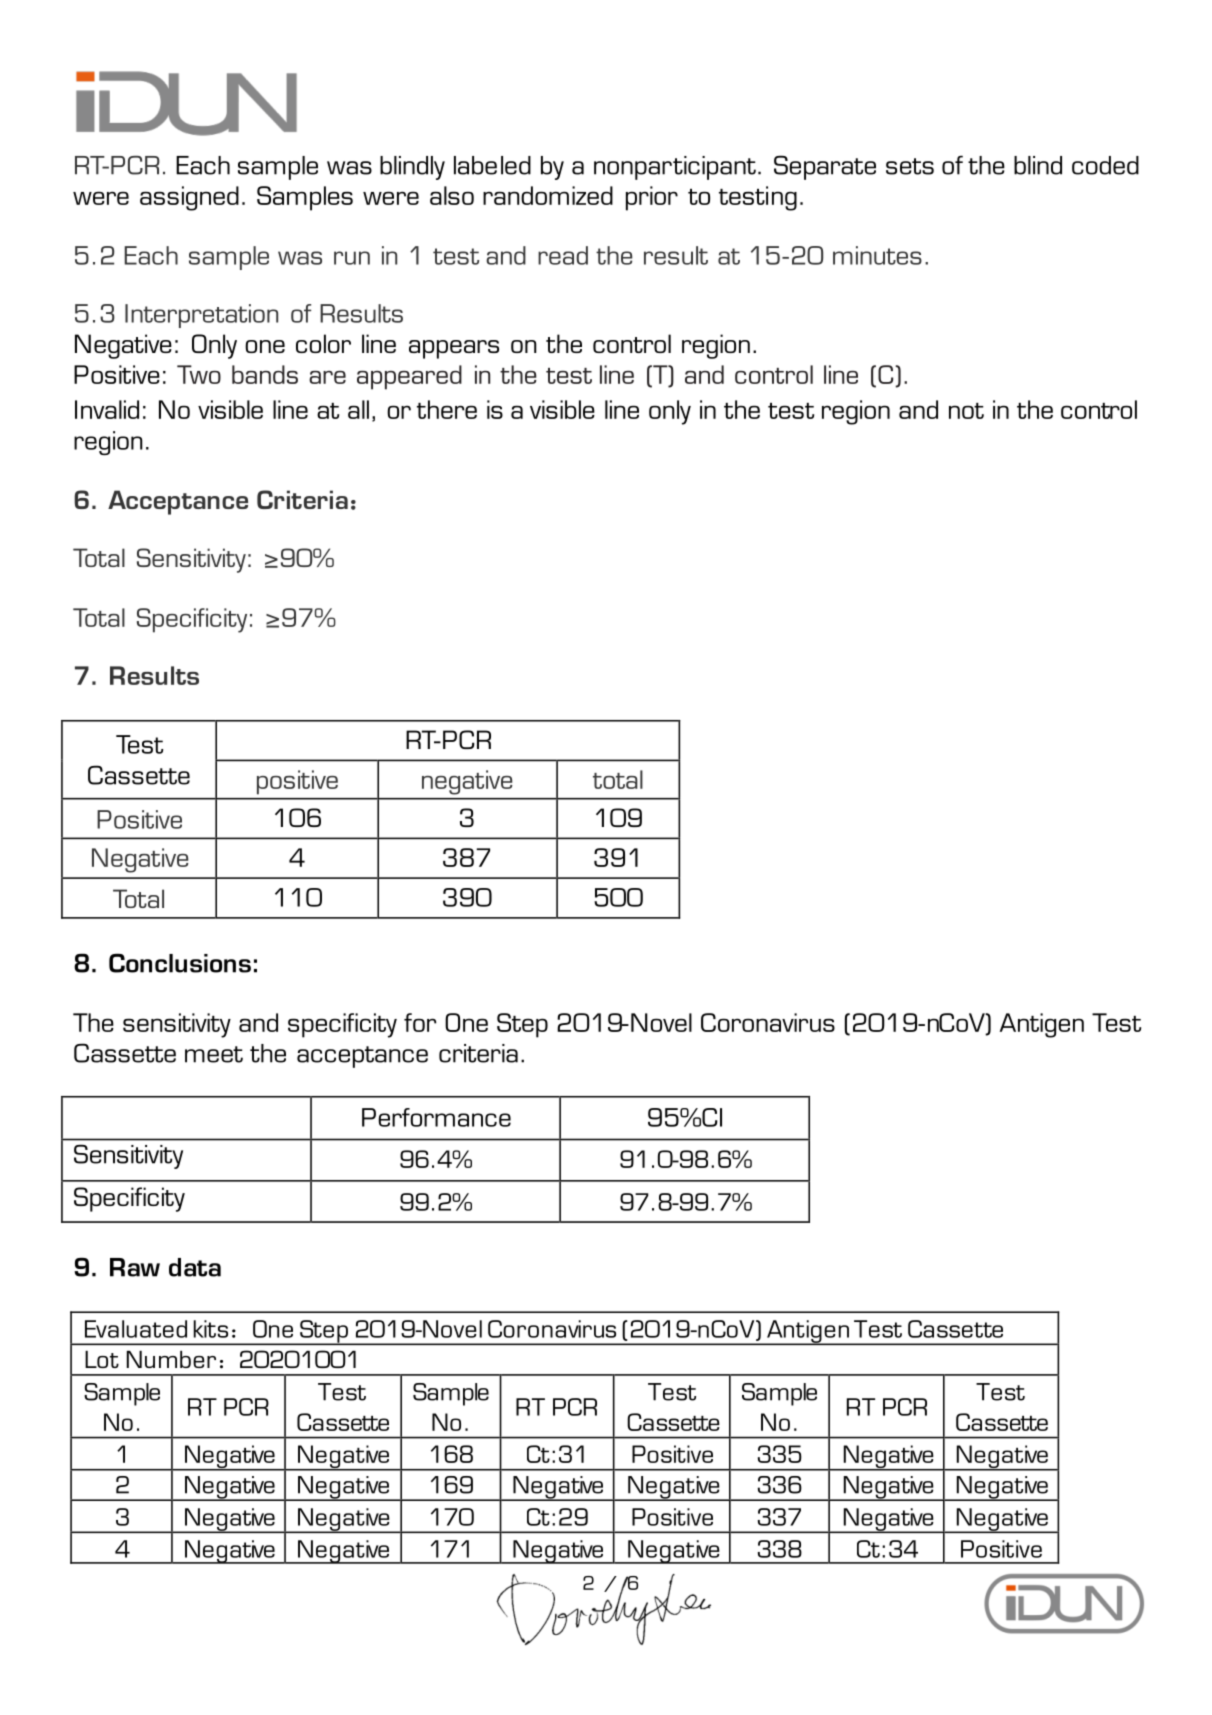 The image size is (1212, 1715). What do you see at coordinates (195, 1267) in the image?
I see `data` at bounding box center [195, 1267].
